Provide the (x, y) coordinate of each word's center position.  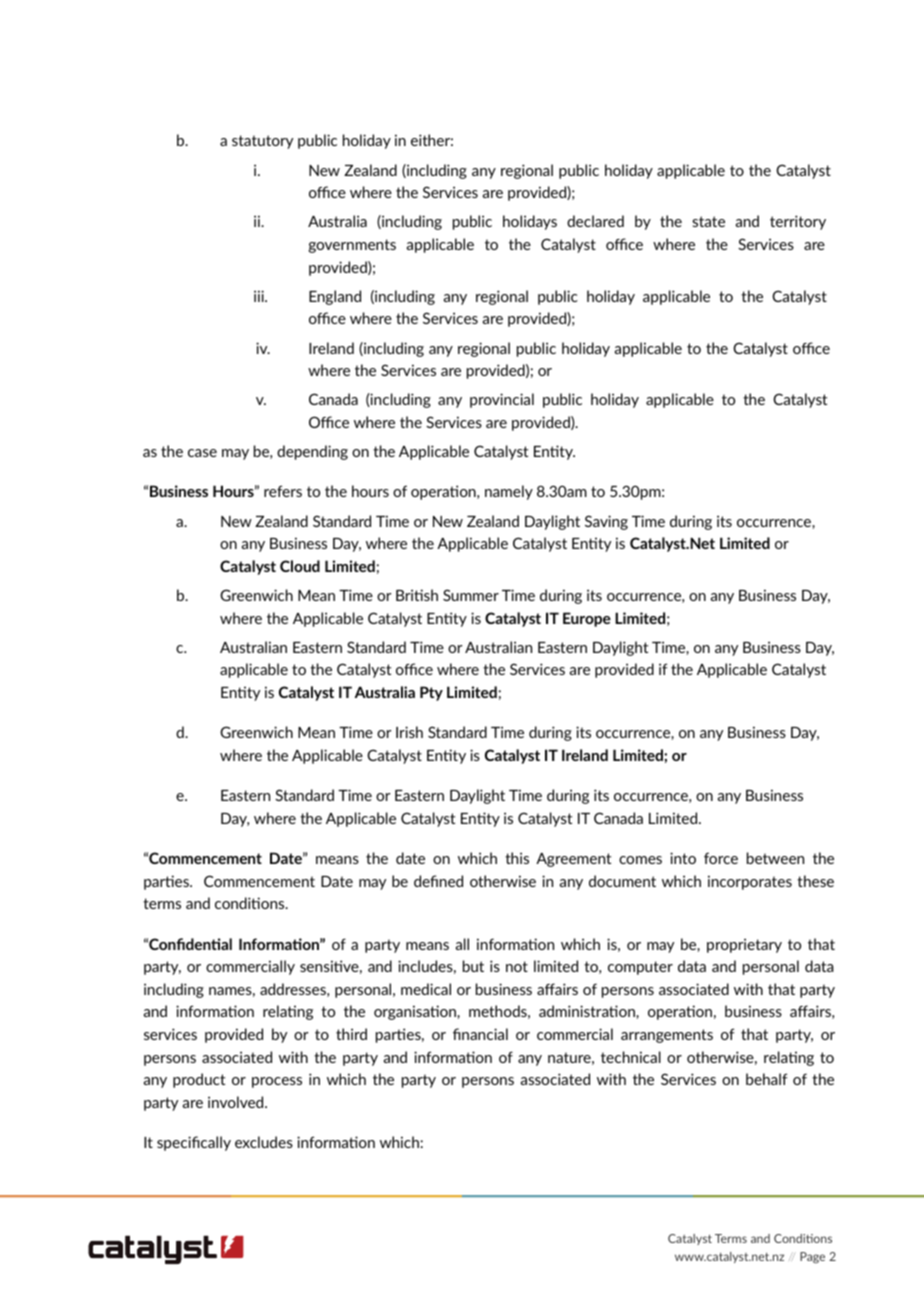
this (517, 858)
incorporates (750, 882)
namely (509, 492)
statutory (262, 142)
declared (595, 221)
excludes (264, 1142)
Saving (606, 522)
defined (438, 881)
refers (283, 491)
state (708, 221)
